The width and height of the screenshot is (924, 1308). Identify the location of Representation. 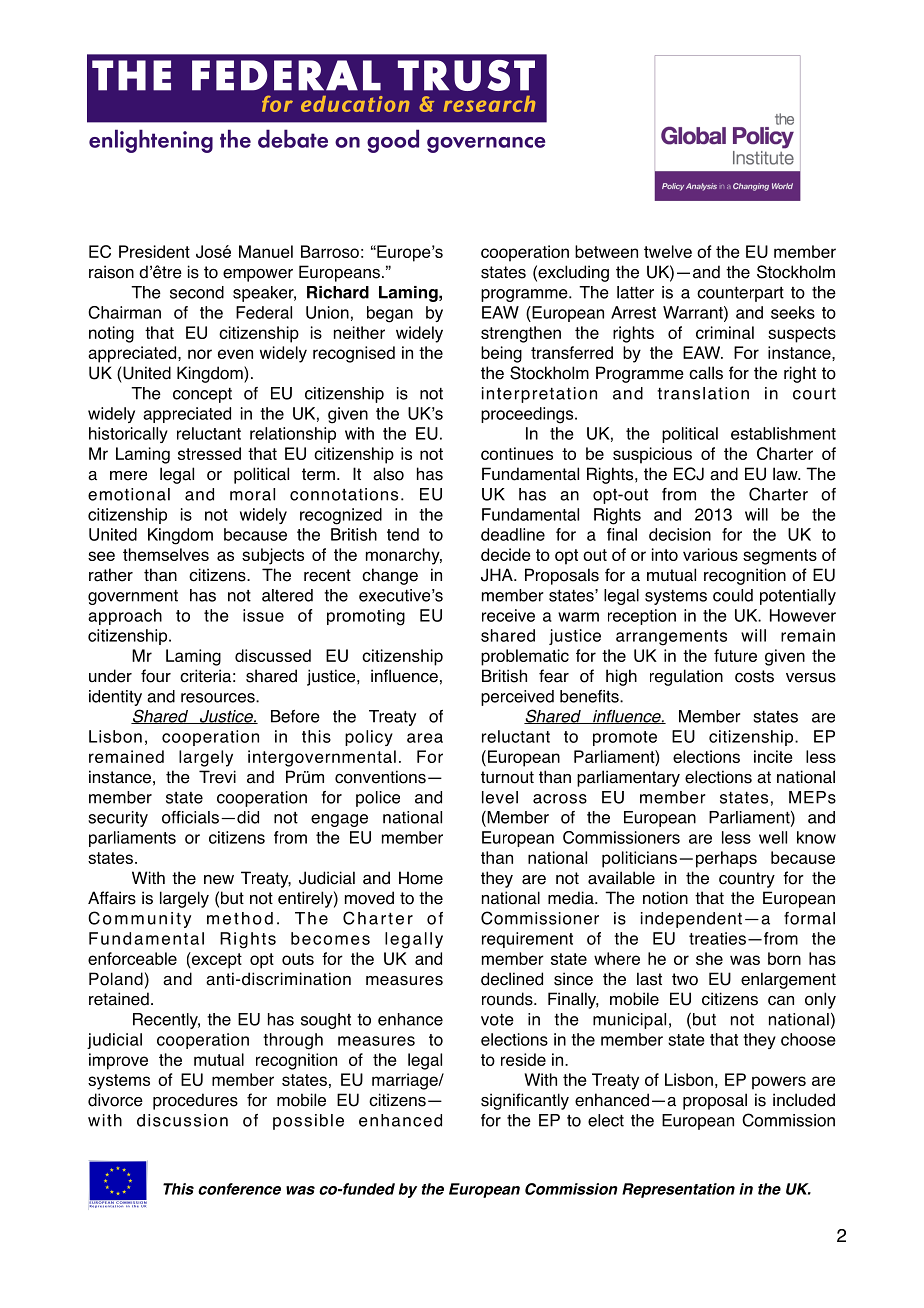
(678, 1190).
